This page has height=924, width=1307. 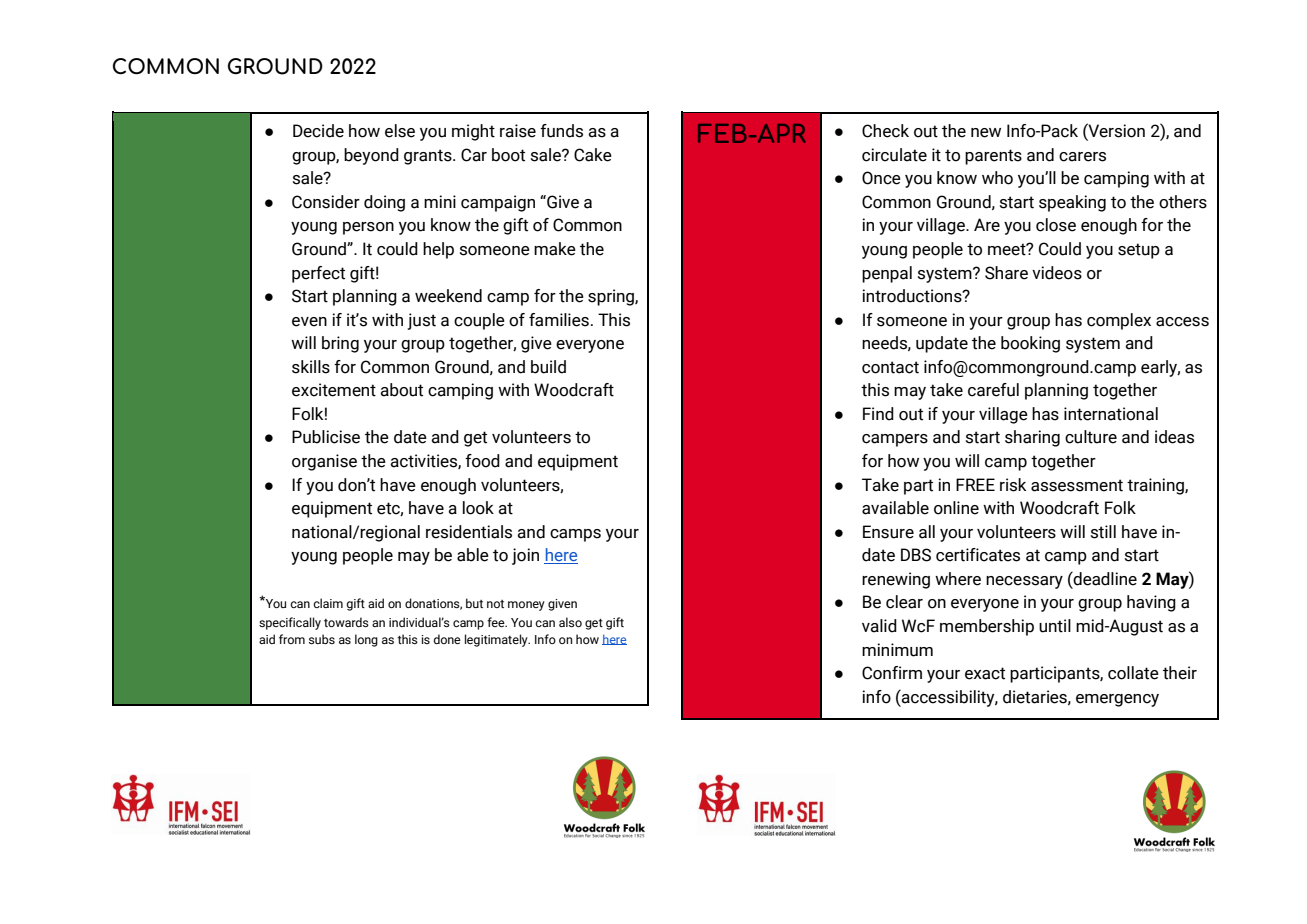 What do you see at coordinates (324, 462) in the page?
I see `organise` at bounding box center [324, 462].
